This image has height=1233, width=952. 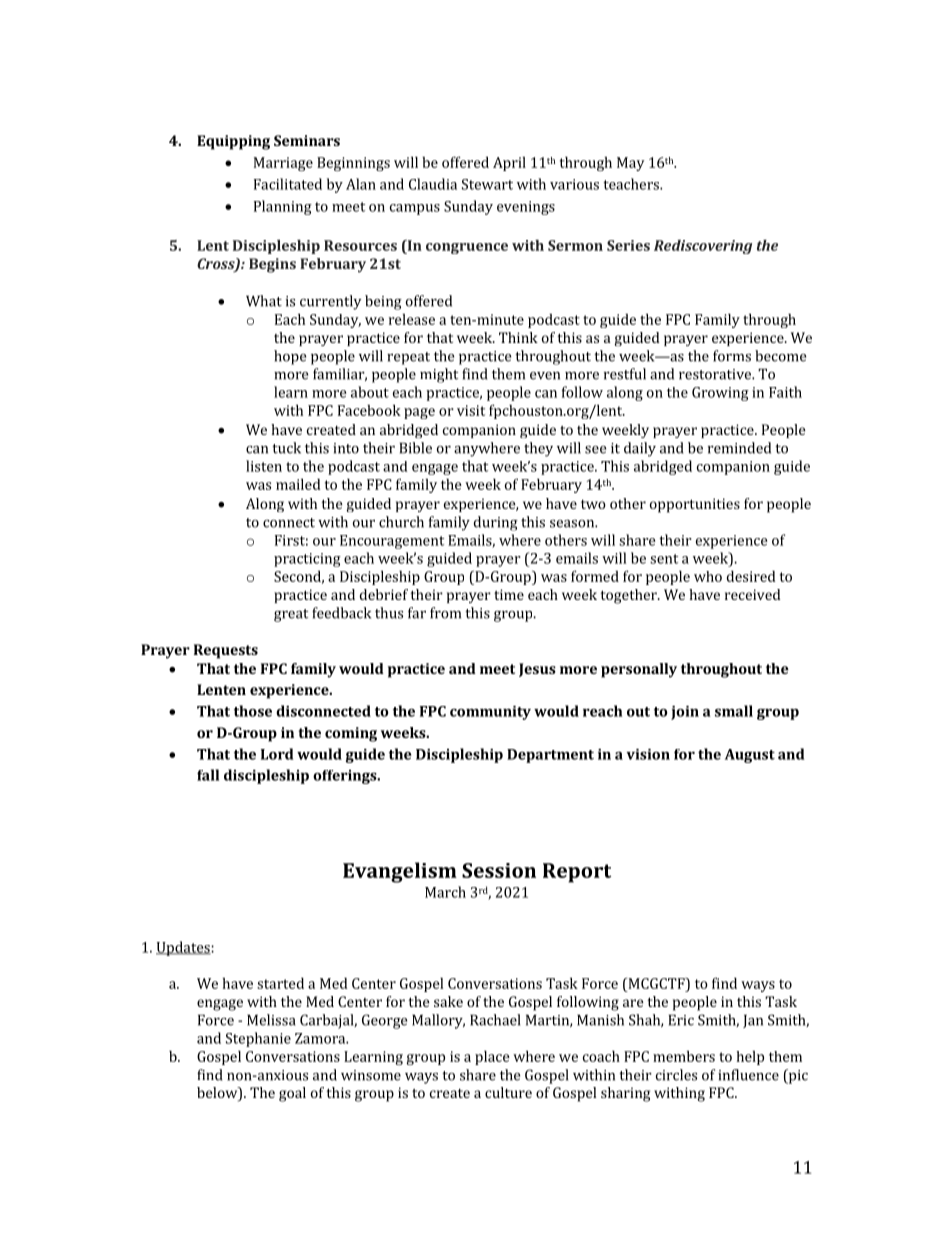 What do you see at coordinates (750, 756) in the image?
I see `August` at bounding box center [750, 756].
